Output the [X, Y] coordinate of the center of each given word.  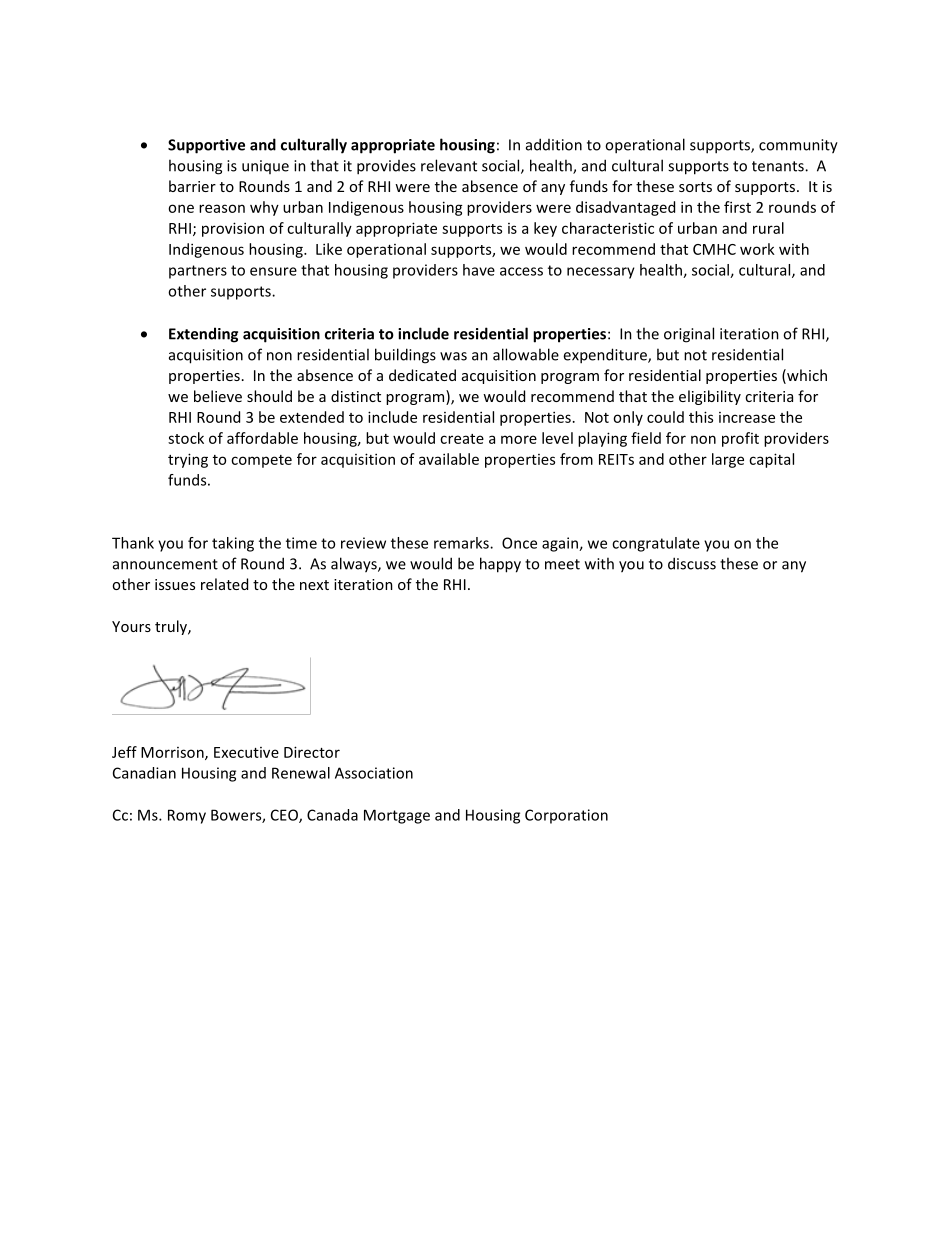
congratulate [656, 544]
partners [198, 272]
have [479, 270]
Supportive [206, 146]
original [689, 335]
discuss [692, 563]
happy [500, 565]
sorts [695, 187]
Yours [131, 626]
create [462, 439]
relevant [449, 165]
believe [218, 396]
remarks [462, 543]
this [701, 417]
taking [233, 544]
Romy [187, 816]
